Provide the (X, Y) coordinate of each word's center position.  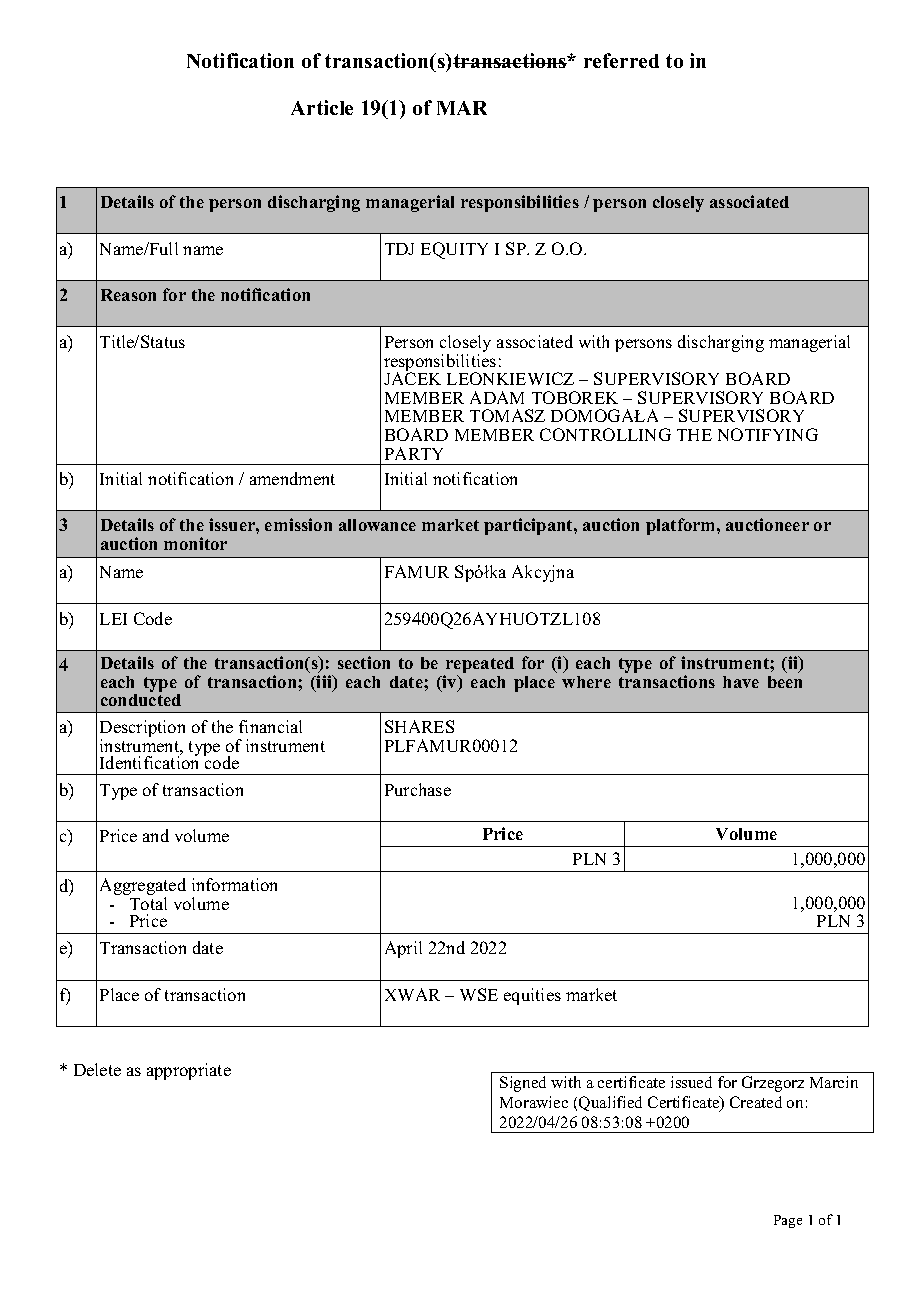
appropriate (189, 1071)
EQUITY (454, 250)
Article (322, 107)
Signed (523, 1084)
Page (788, 1221)
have (741, 682)
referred (621, 60)
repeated (479, 666)
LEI (113, 619)
